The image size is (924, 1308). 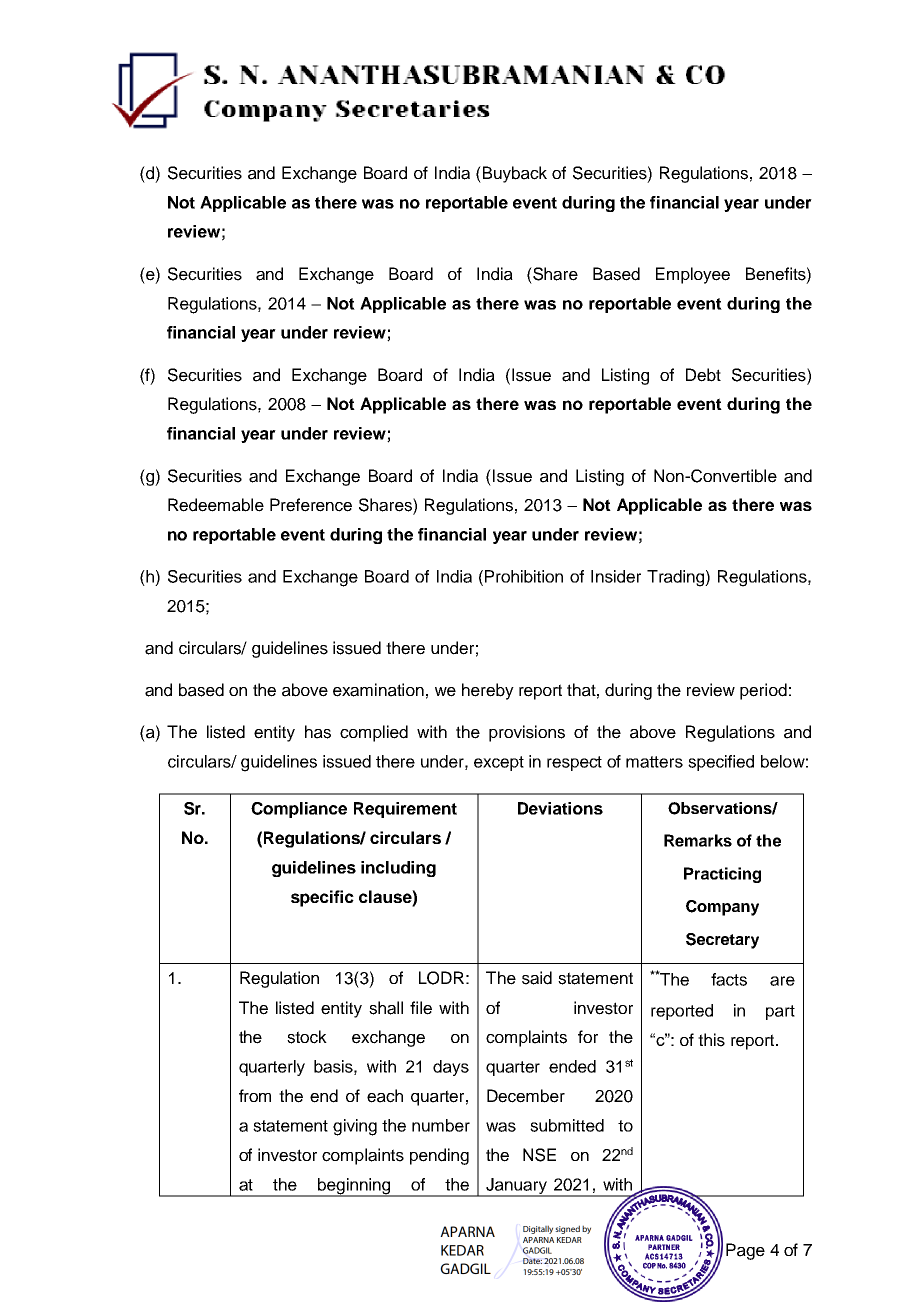 What do you see at coordinates (703, 375) in the document?
I see `Debt` at bounding box center [703, 375].
